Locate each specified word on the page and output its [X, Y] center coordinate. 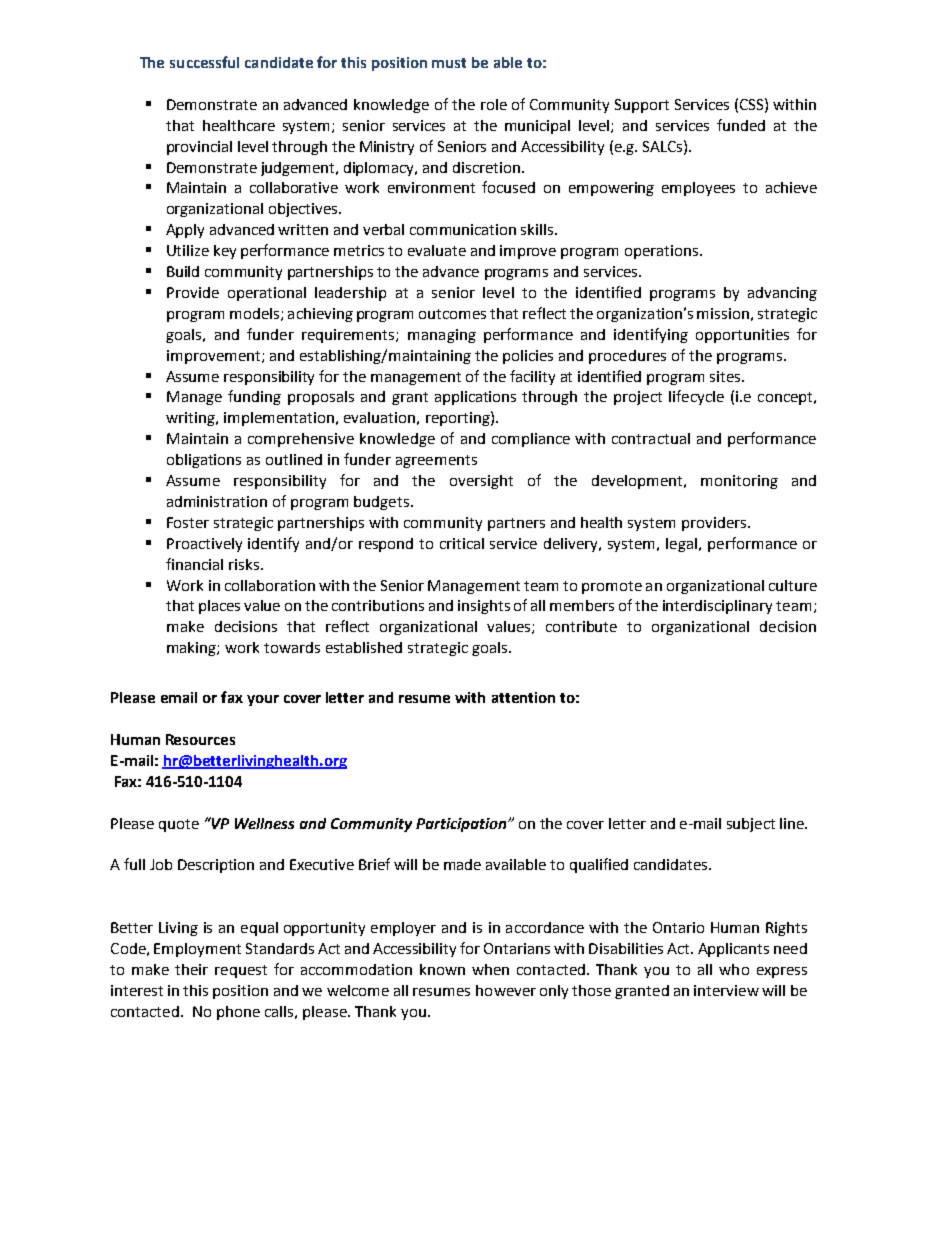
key [225, 252]
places [219, 607]
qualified [599, 865]
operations [661, 252]
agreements [436, 461]
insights [484, 607]
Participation [462, 825]
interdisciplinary [717, 607]
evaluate [437, 250]
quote [179, 825]
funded [741, 125]
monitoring [739, 482]
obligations [204, 461]
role [494, 104]
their [191, 969]
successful [204, 62]
